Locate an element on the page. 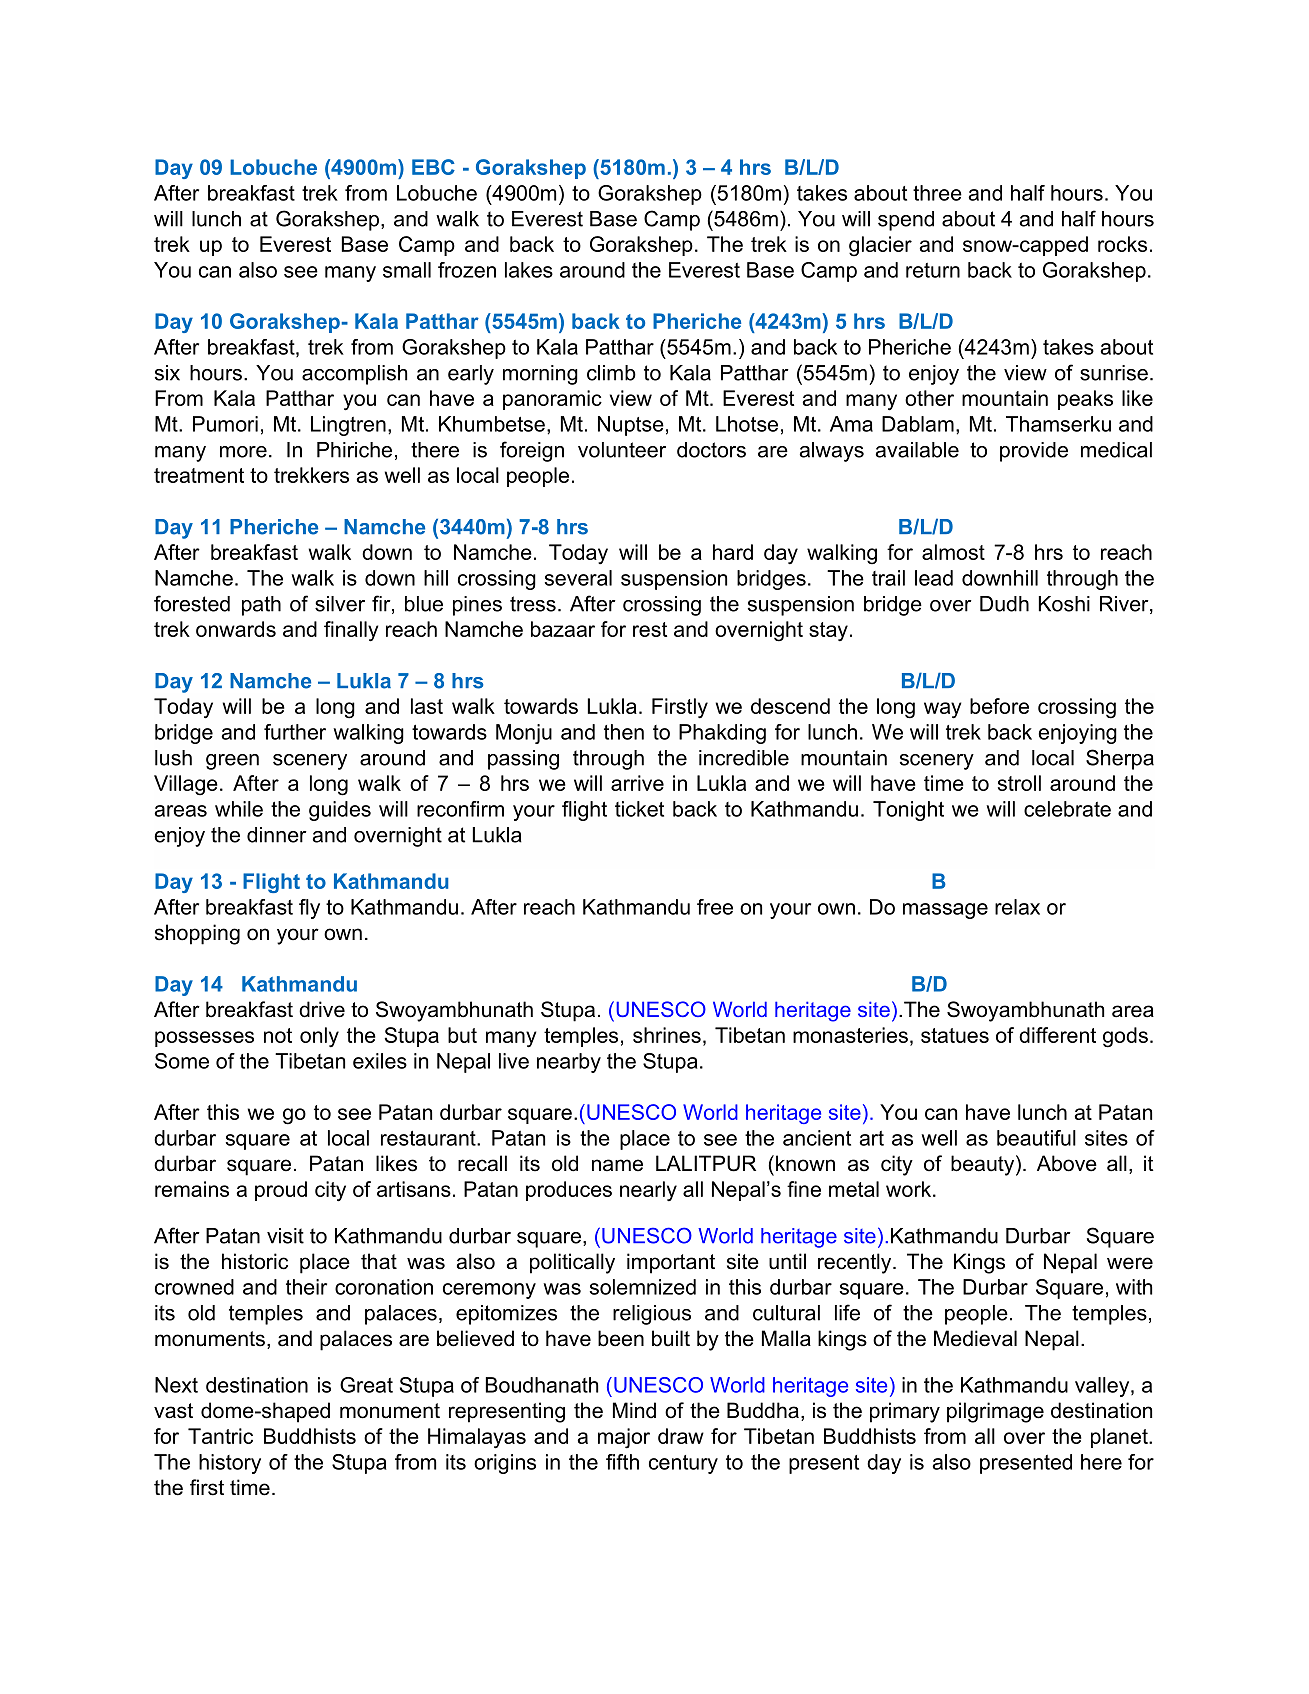  free is located at coordinates (715, 907).
